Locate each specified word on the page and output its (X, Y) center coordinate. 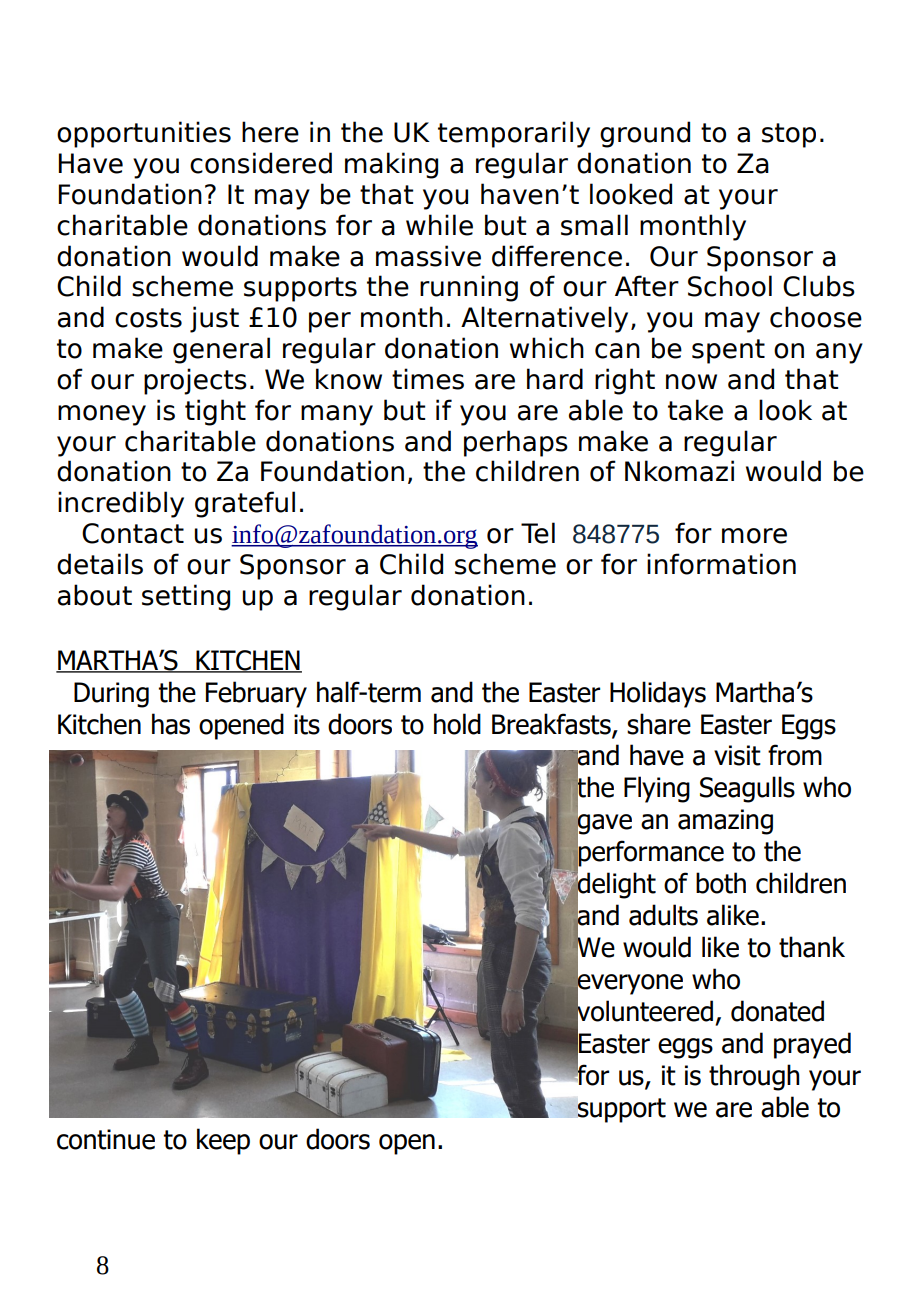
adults (663, 915)
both (721, 883)
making (391, 165)
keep (223, 1141)
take (695, 410)
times (428, 379)
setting (186, 597)
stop (789, 135)
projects (195, 381)
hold (457, 724)
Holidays (658, 694)
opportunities (144, 134)
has (171, 724)
